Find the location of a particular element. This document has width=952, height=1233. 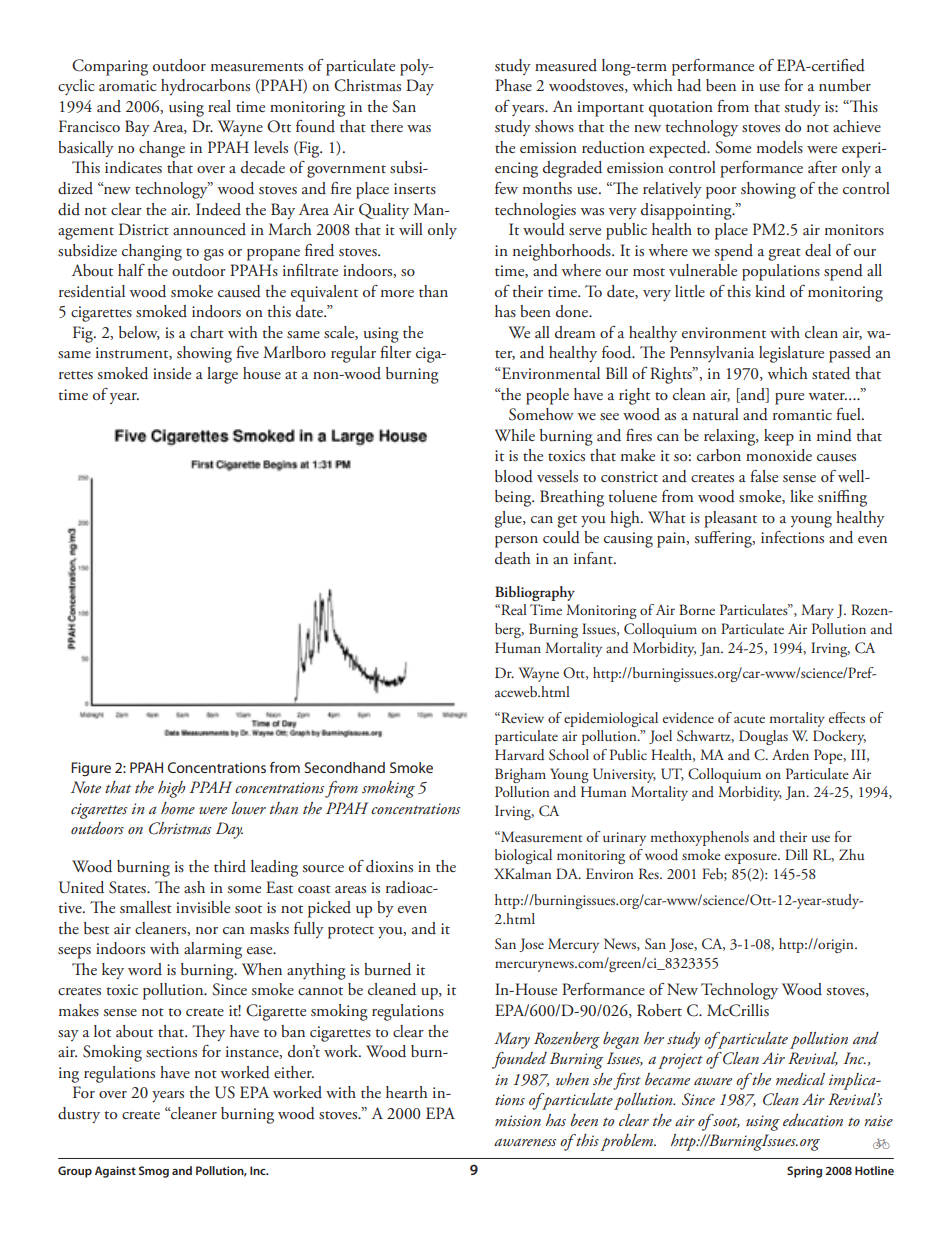

Smog is located at coordinates (154, 1172).
